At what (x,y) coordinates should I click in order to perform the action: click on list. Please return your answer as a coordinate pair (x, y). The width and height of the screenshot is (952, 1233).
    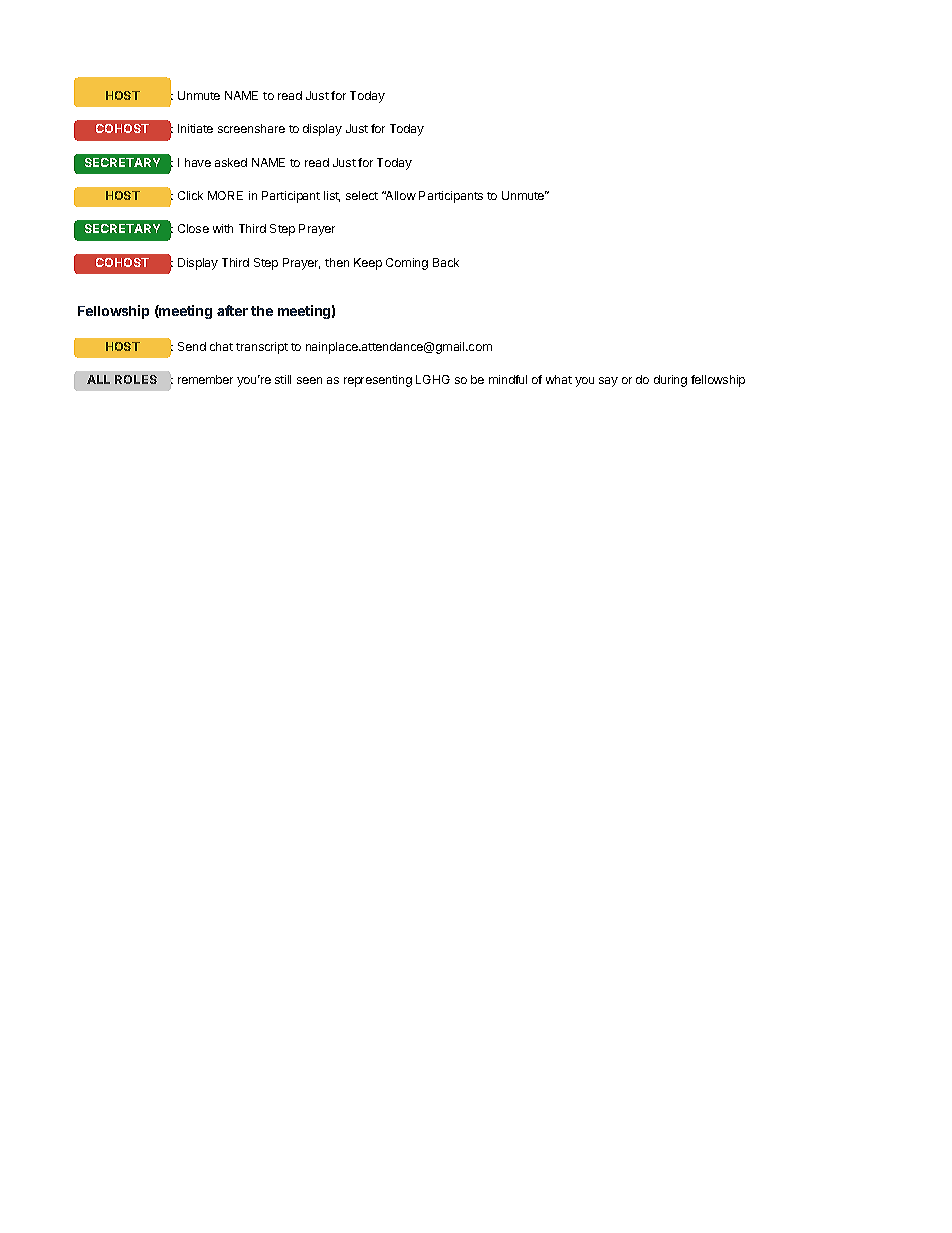
    Looking at the image, I should click on (332, 196).
